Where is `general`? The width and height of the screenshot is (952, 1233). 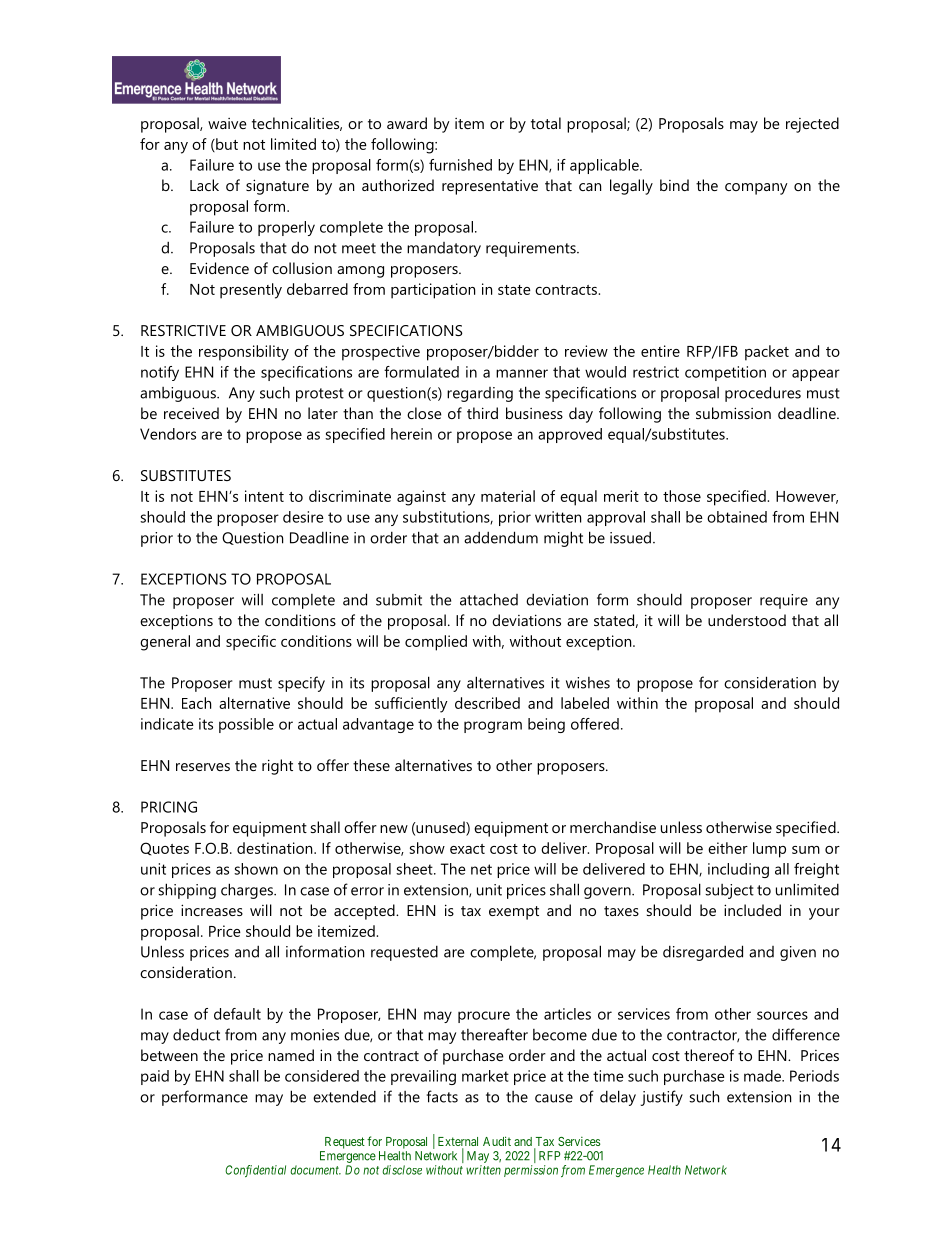 general is located at coordinates (165, 643).
